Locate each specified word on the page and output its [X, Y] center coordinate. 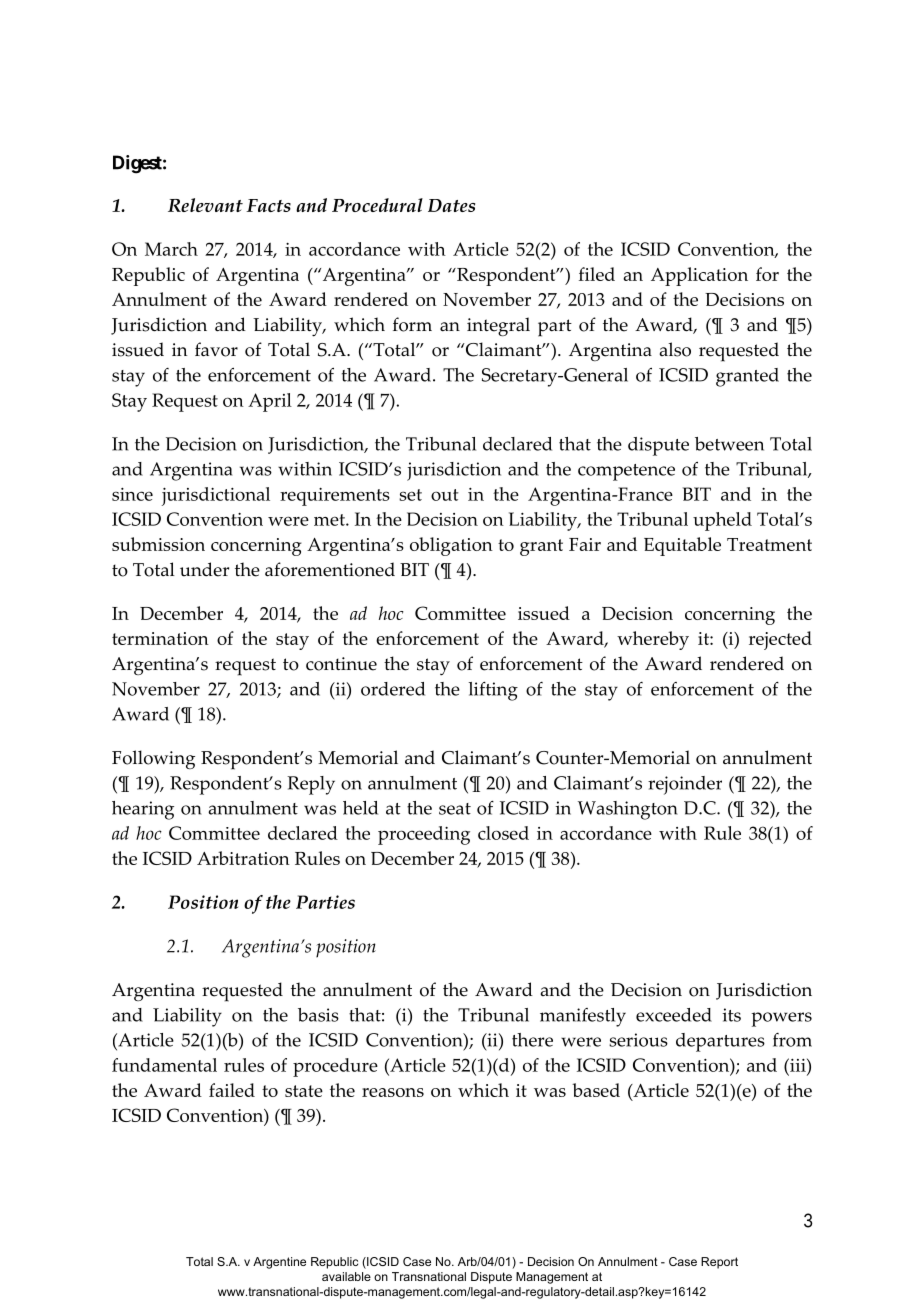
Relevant [205, 205]
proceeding [424, 835]
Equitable [682, 546]
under [204, 569]
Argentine [279, 1263]
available [346, 1276]
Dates [451, 205]
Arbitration [243, 858]
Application [699, 276]
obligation [451, 546]
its [731, 1015]
